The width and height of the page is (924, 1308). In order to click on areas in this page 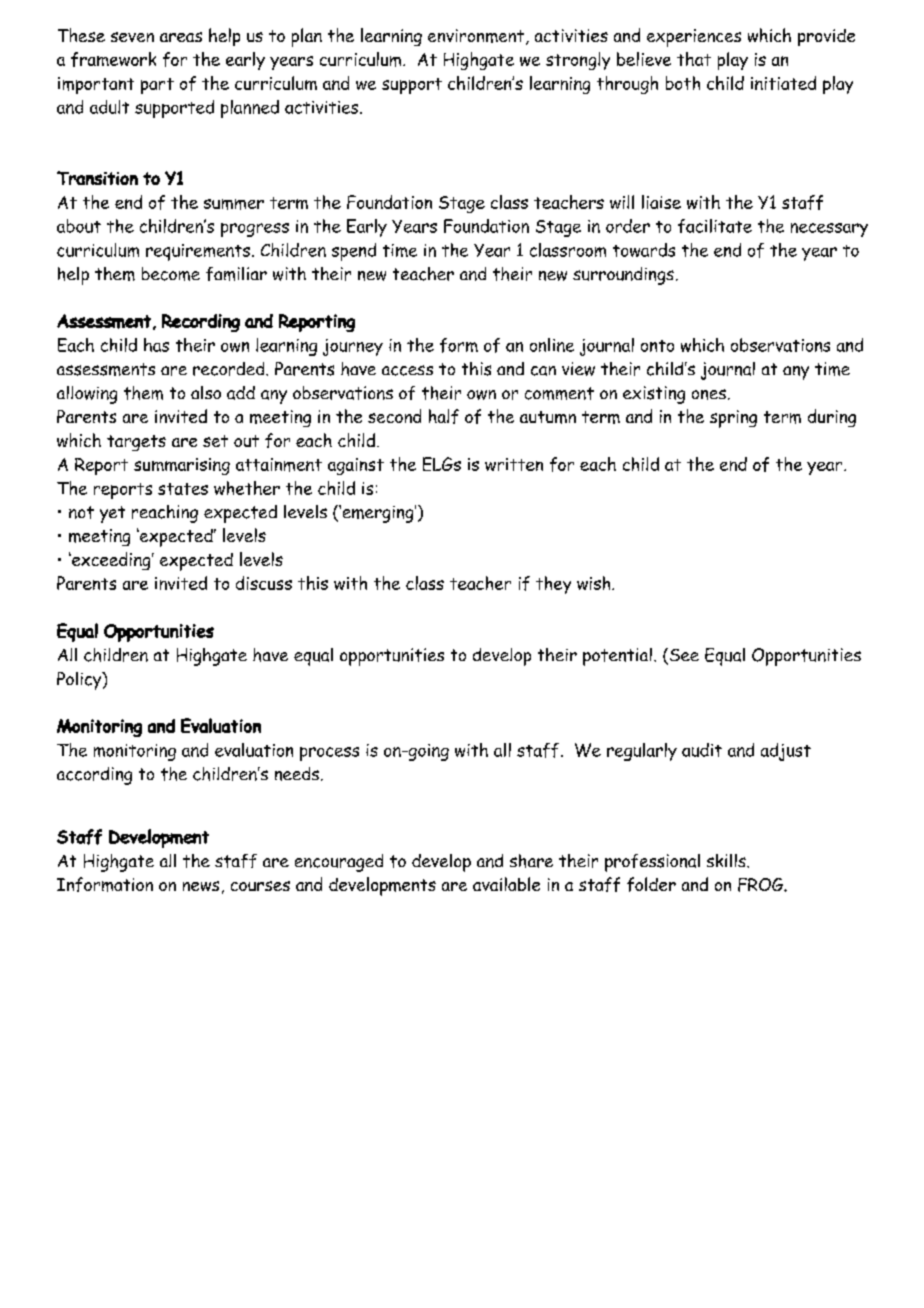, I will do `click(181, 37)`.
